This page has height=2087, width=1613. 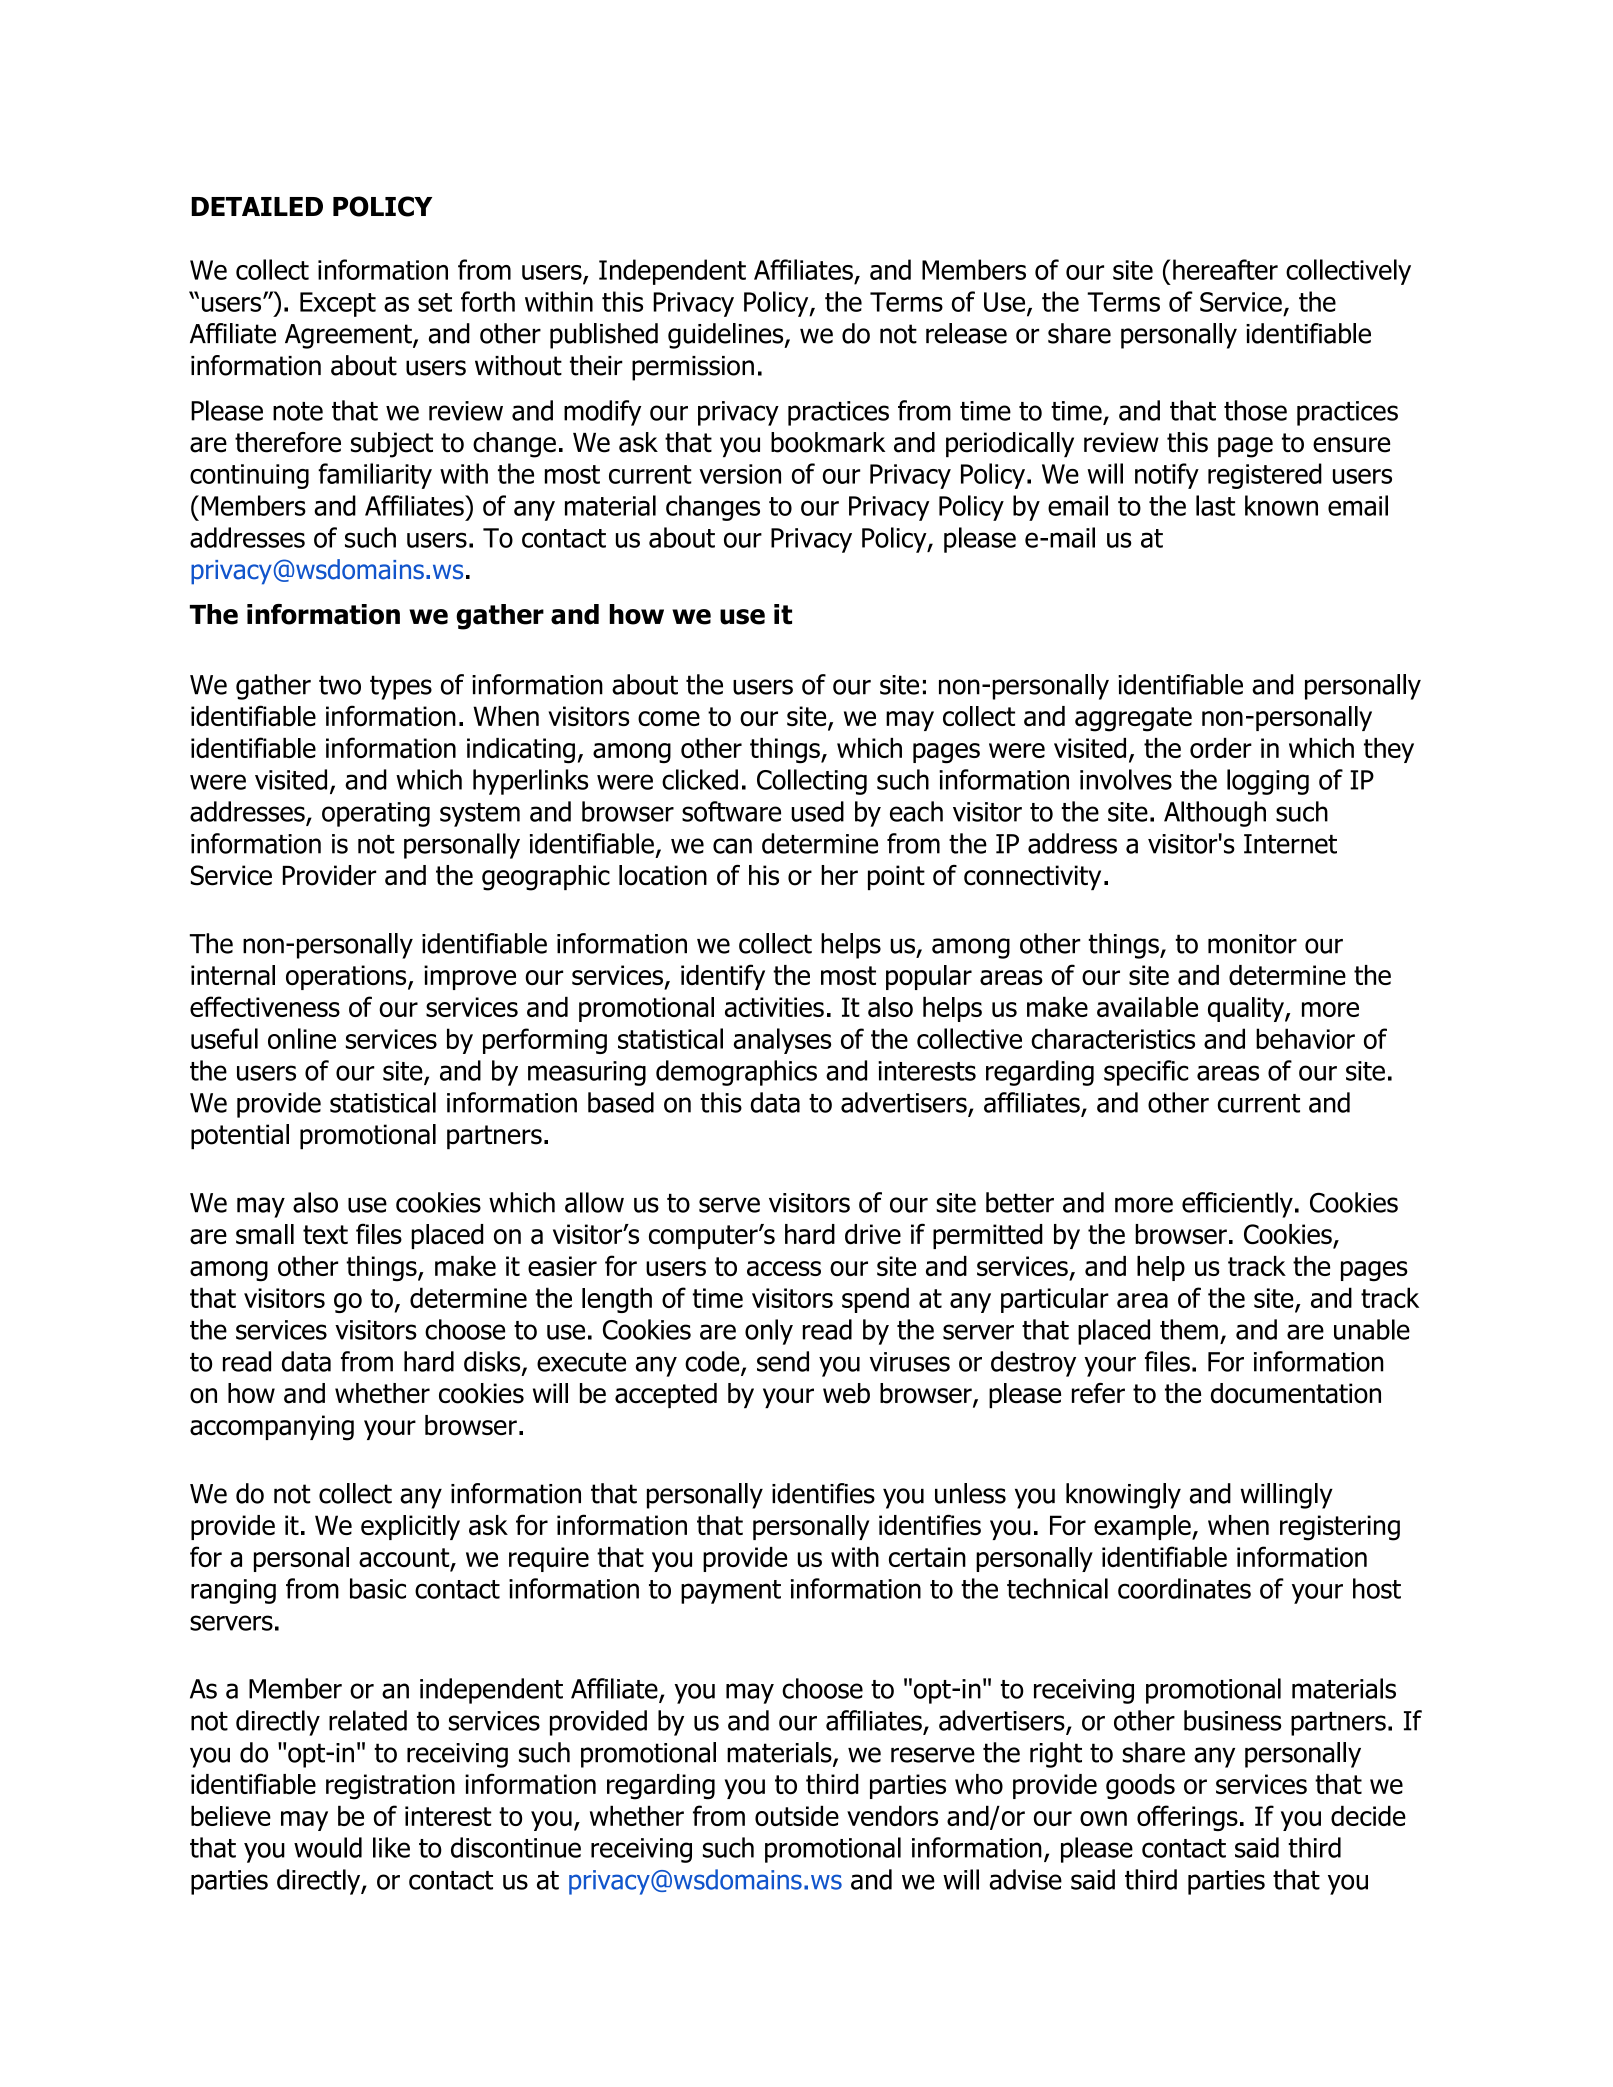 I want to click on outside, so click(x=797, y=1815).
